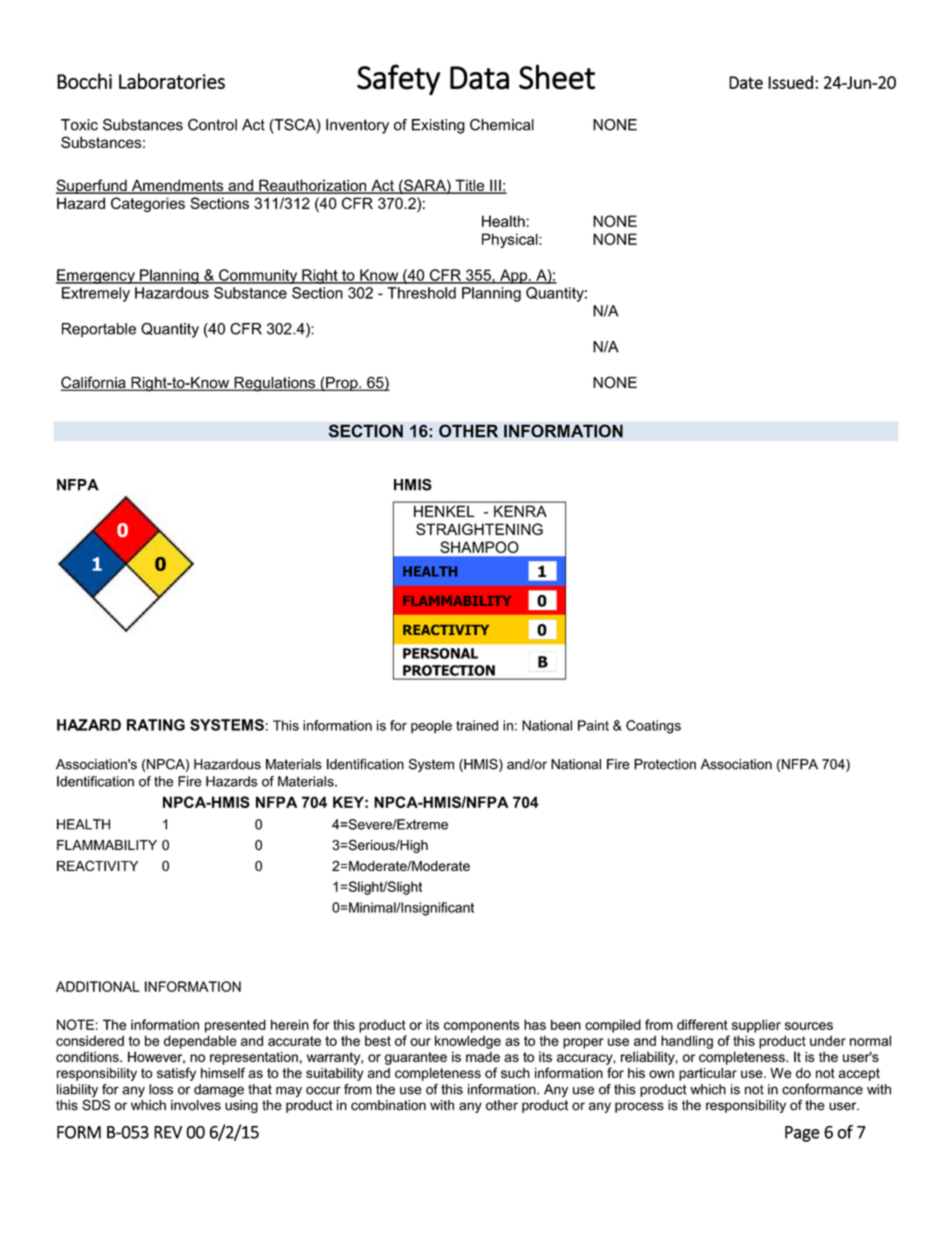  I want to click on California, so click(94, 383).
